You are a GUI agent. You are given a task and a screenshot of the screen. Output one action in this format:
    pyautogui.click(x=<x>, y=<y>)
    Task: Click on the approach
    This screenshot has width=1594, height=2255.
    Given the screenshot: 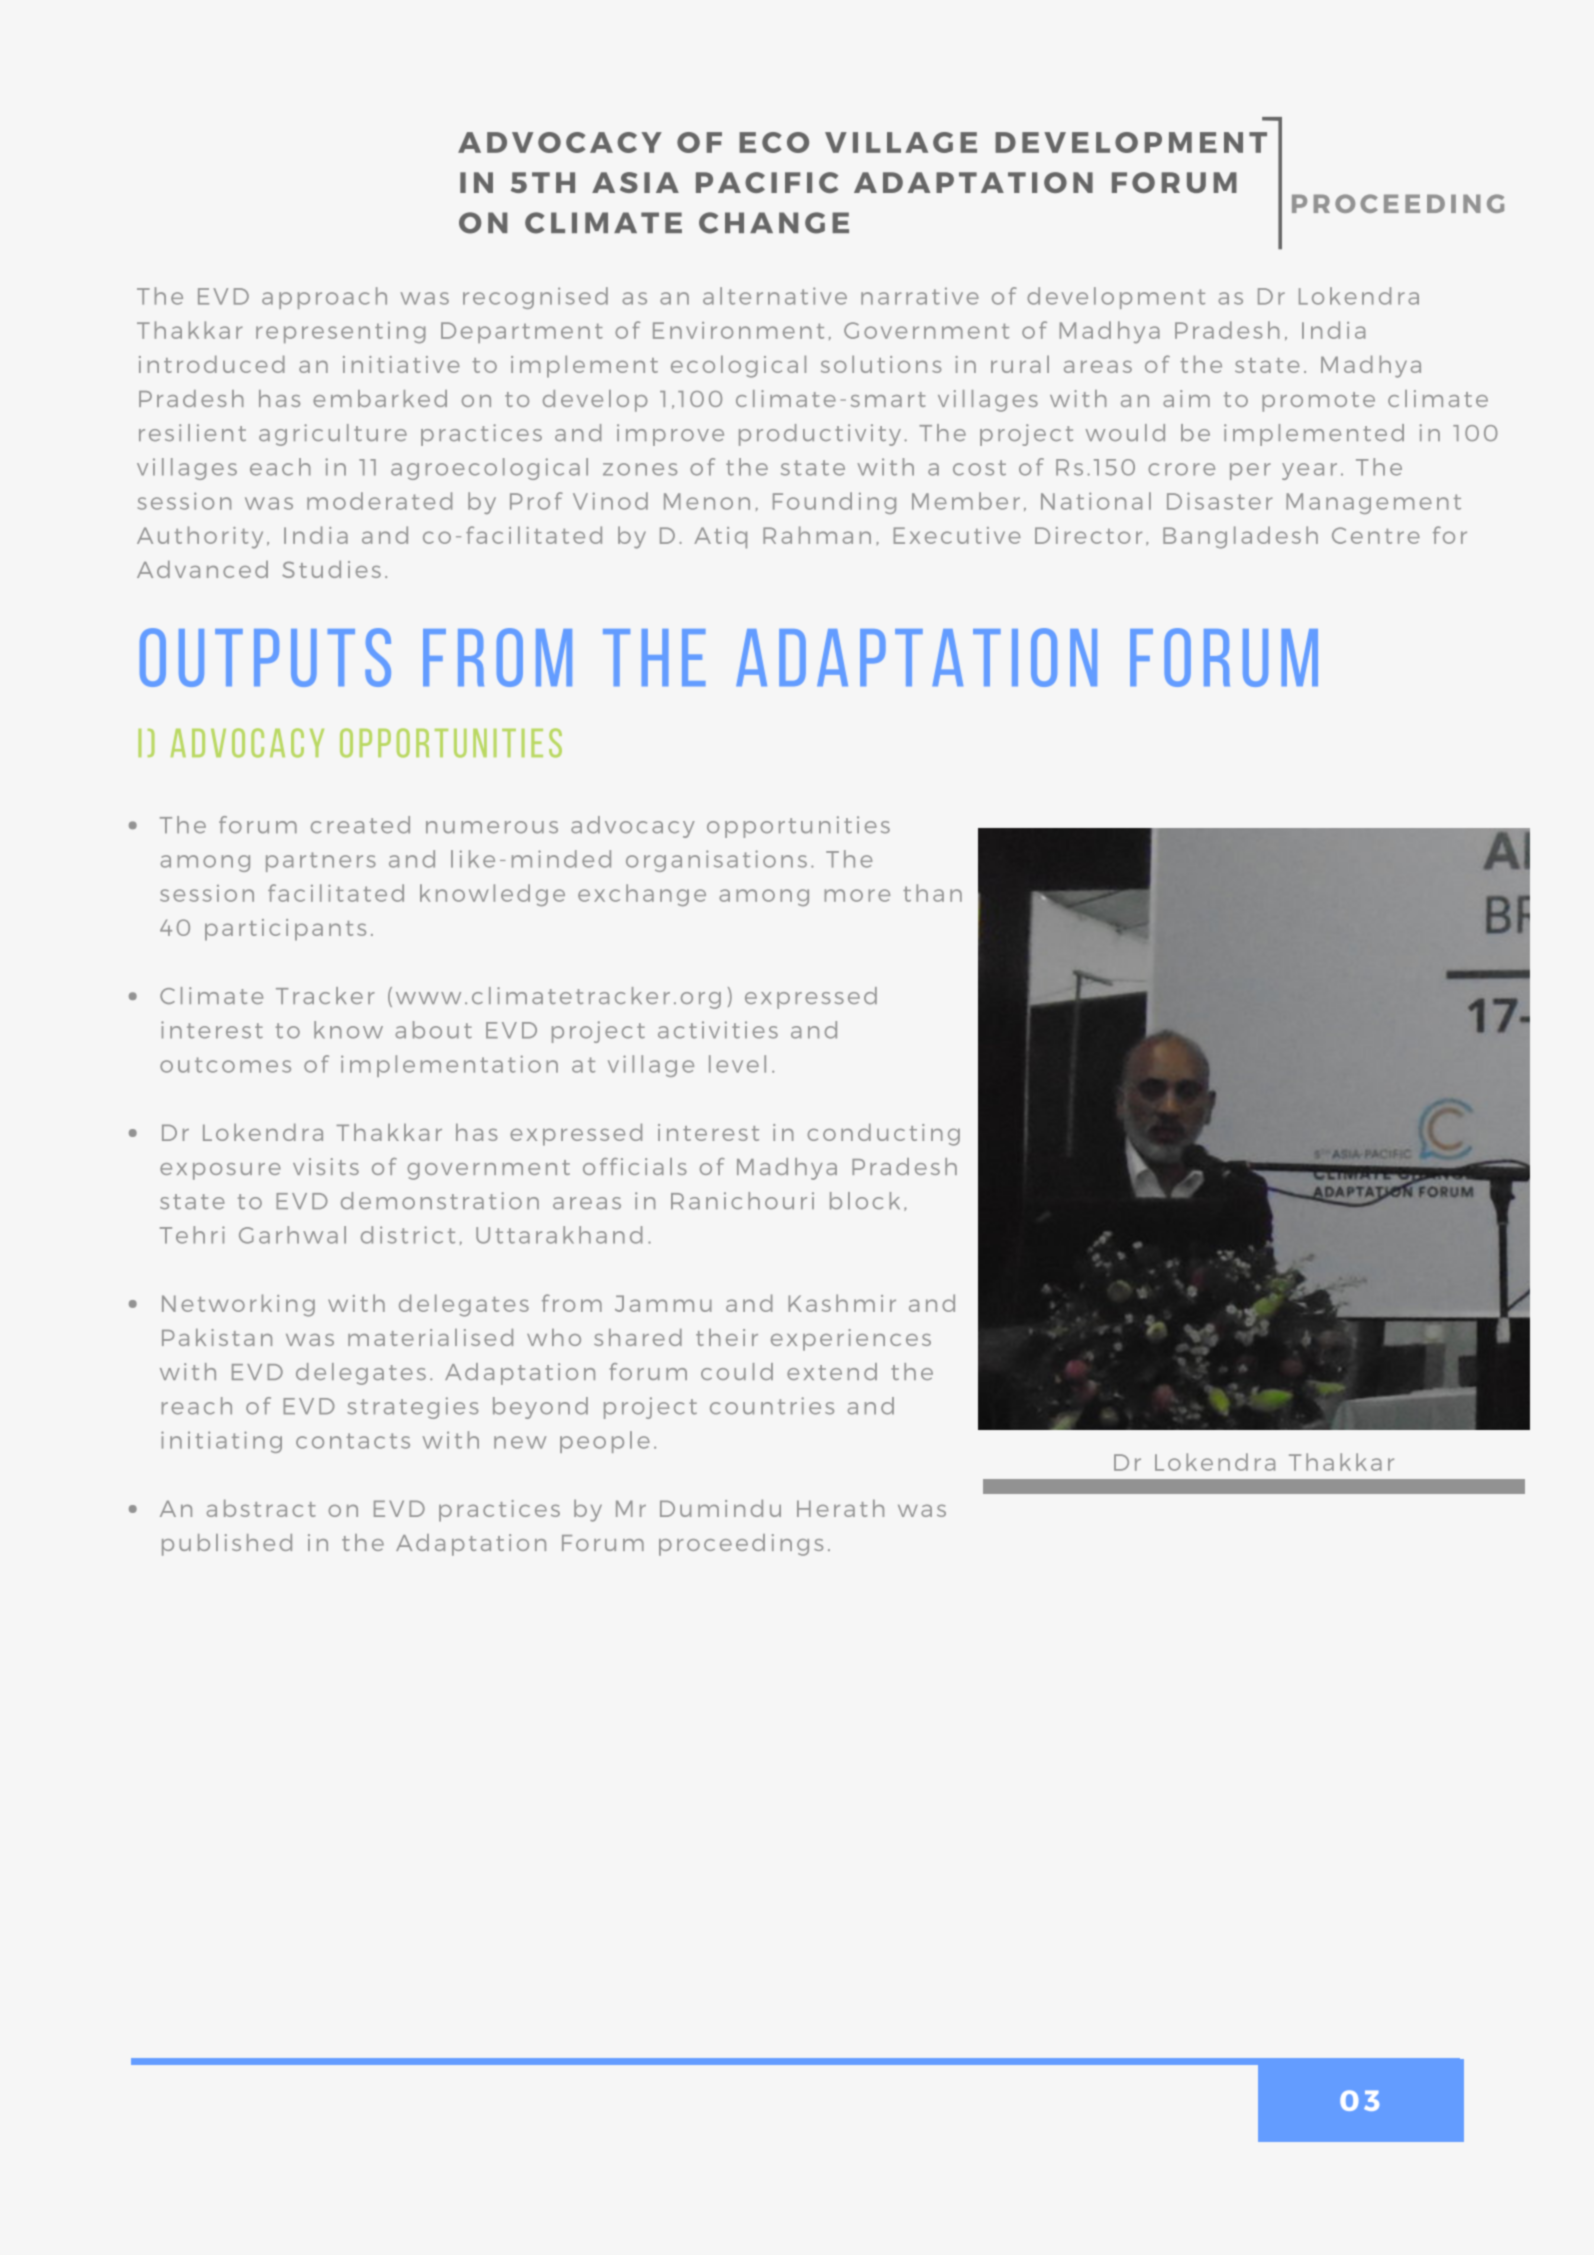 What is the action you would take?
    pyautogui.click(x=324, y=298)
